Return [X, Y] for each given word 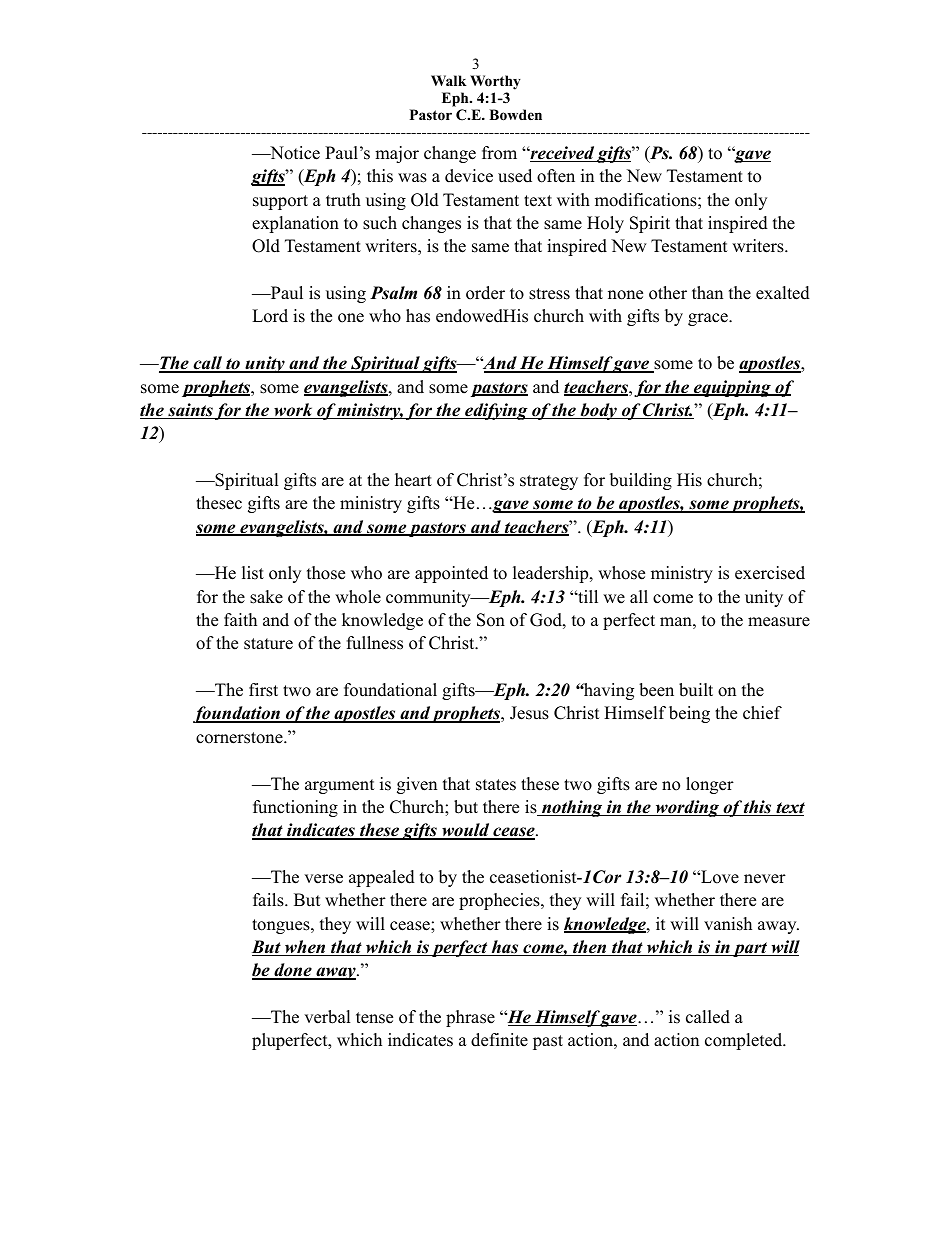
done [293, 971]
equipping [732, 388]
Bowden [515, 115]
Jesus [529, 713]
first [263, 690]
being [689, 714]
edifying [496, 411]
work [293, 411]
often [556, 176]
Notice [294, 153]
